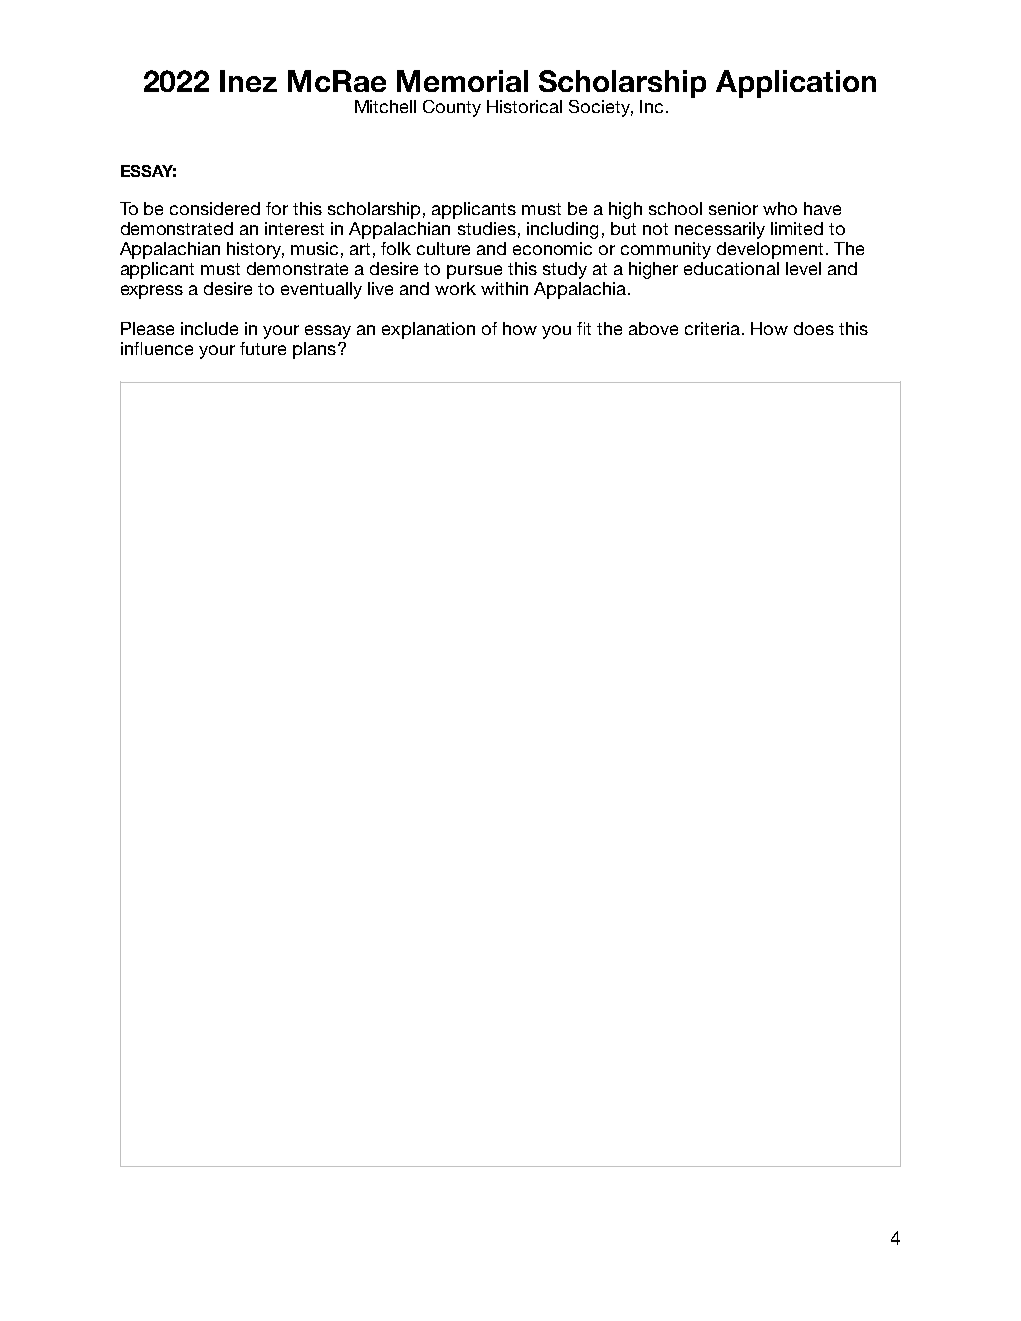 This page has height=1321, width=1021. Describe the element at coordinates (714, 328) in the page. I see `criteria` at that location.
